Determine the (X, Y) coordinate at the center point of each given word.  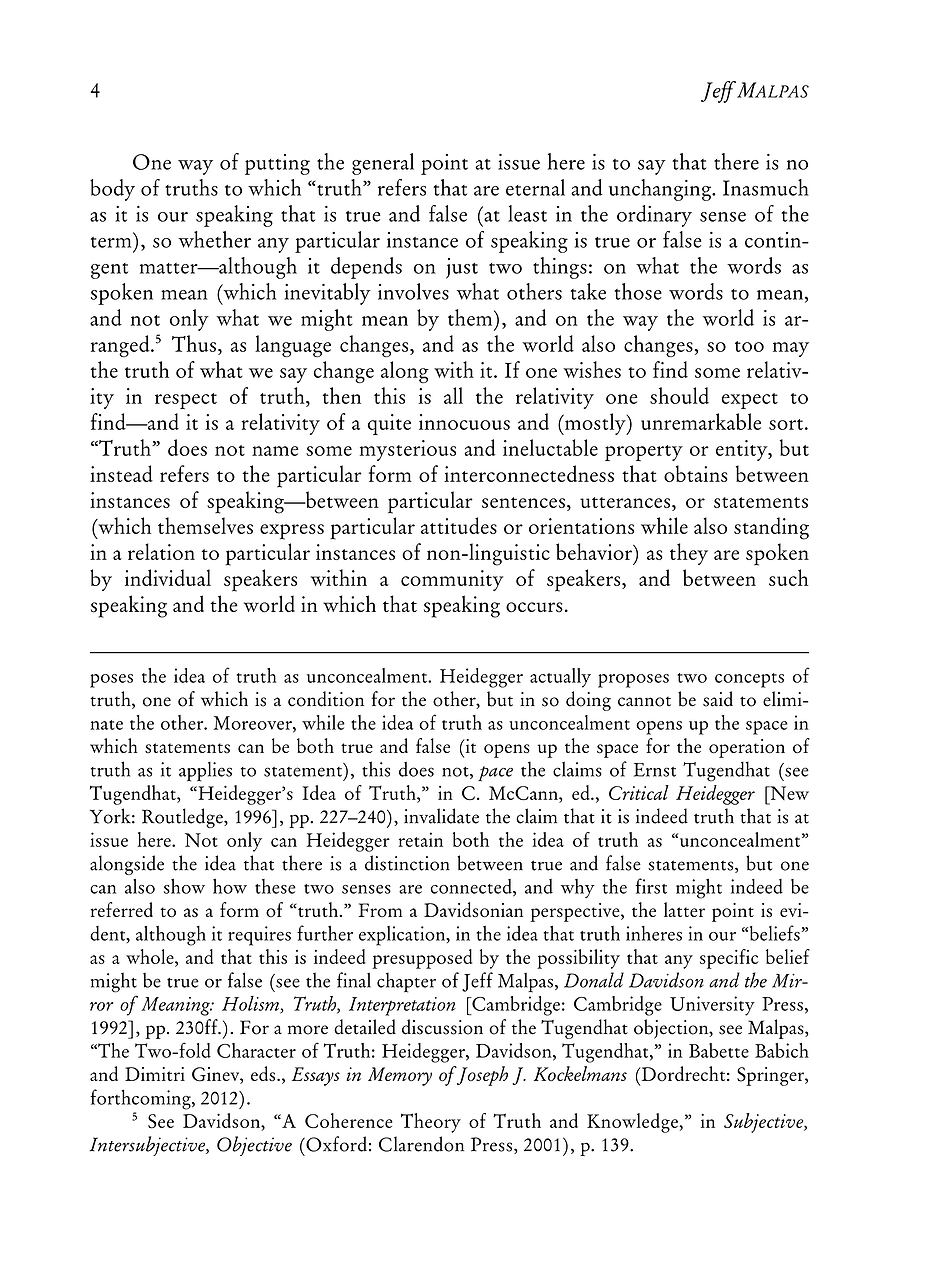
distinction (407, 863)
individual (168, 577)
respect (186, 401)
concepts (749, 680)
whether (214, 239)
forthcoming (141, 1099)
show (184, 886)
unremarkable (701, 421)
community (452, 580)
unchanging (661, 190)
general (383, 164)
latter (684, 909)
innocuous (464, 422)
